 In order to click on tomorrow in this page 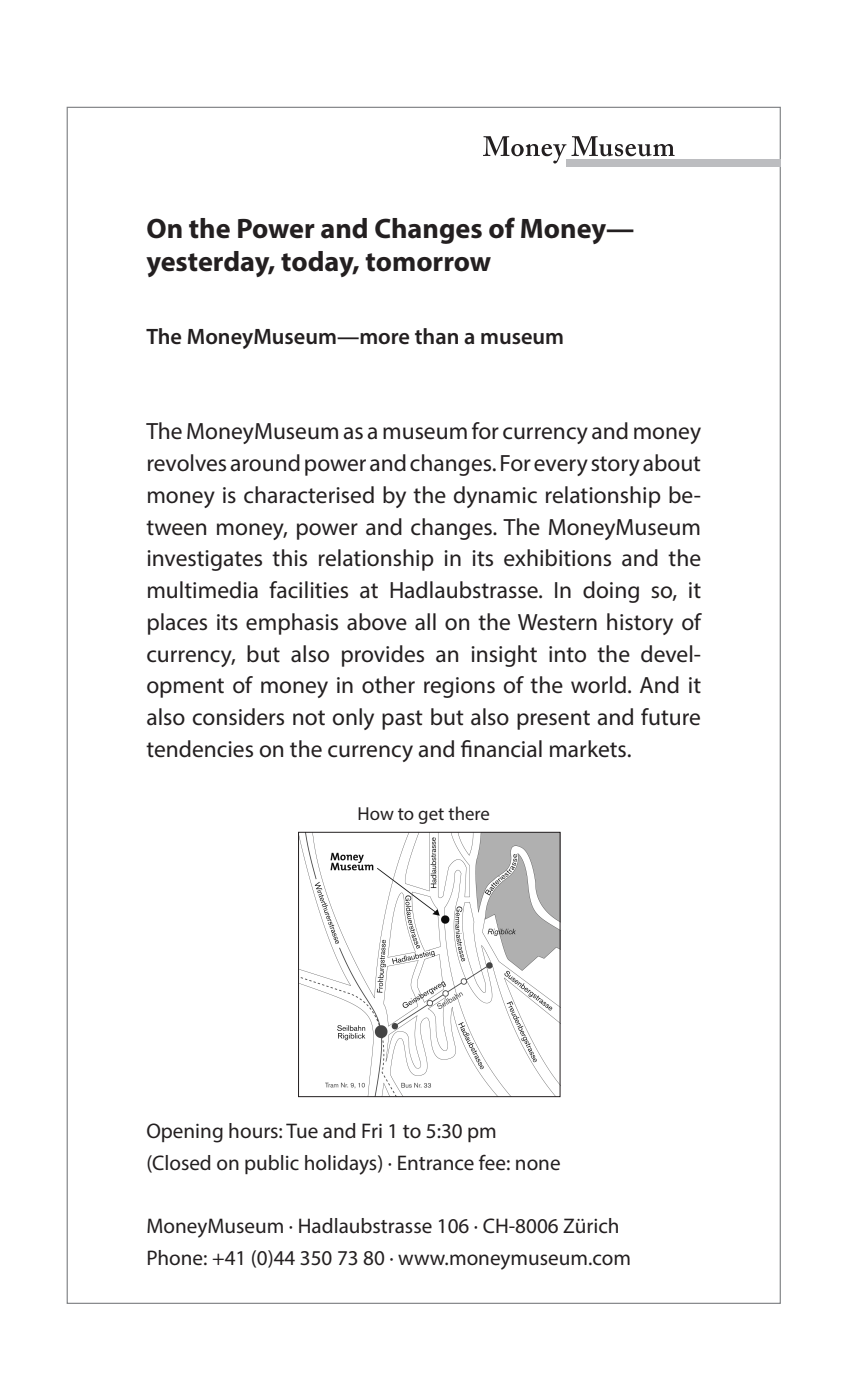, I will do `click(428, 262)`.
